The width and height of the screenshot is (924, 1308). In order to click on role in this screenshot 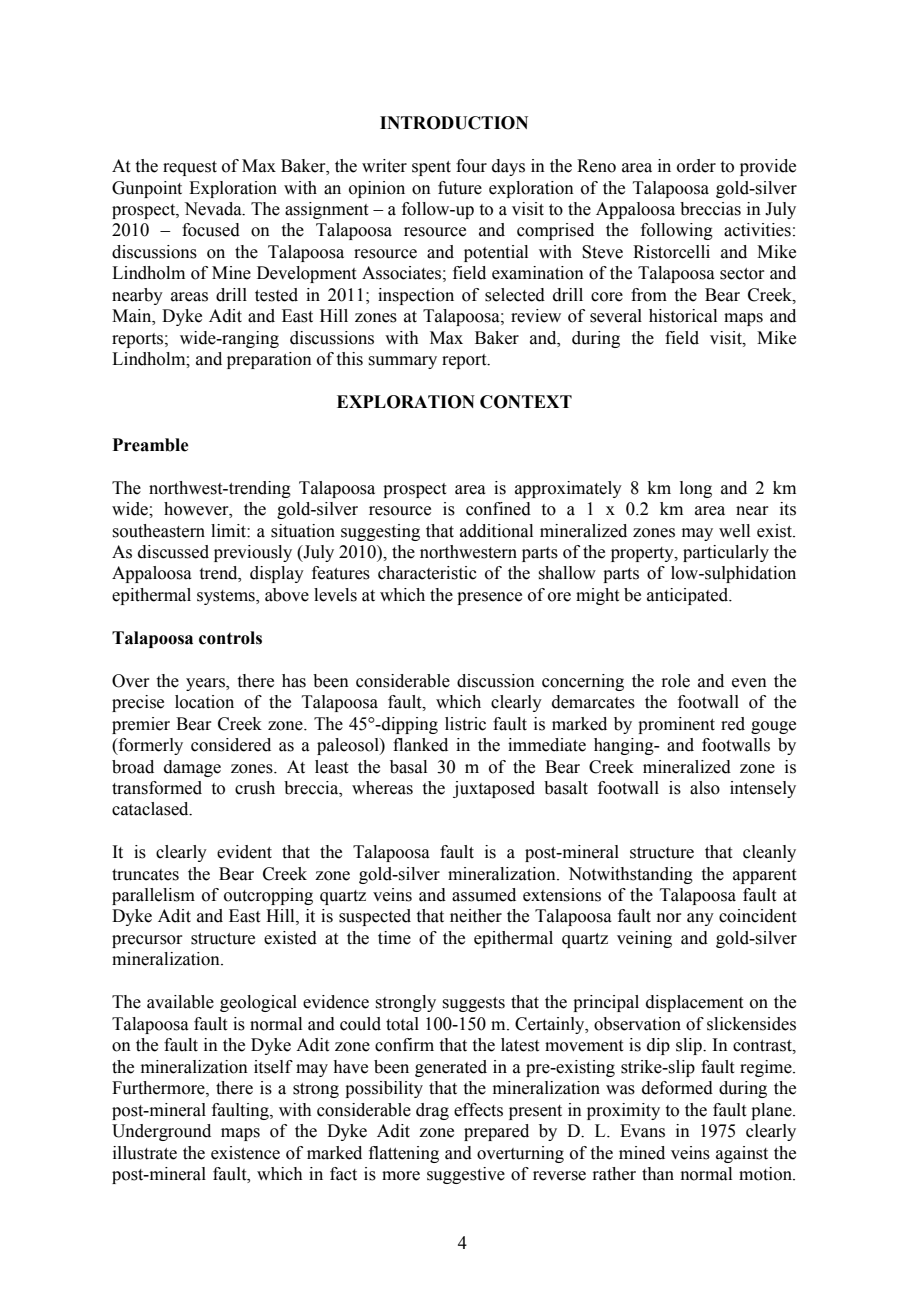, I will do `click(675, 681)`.
